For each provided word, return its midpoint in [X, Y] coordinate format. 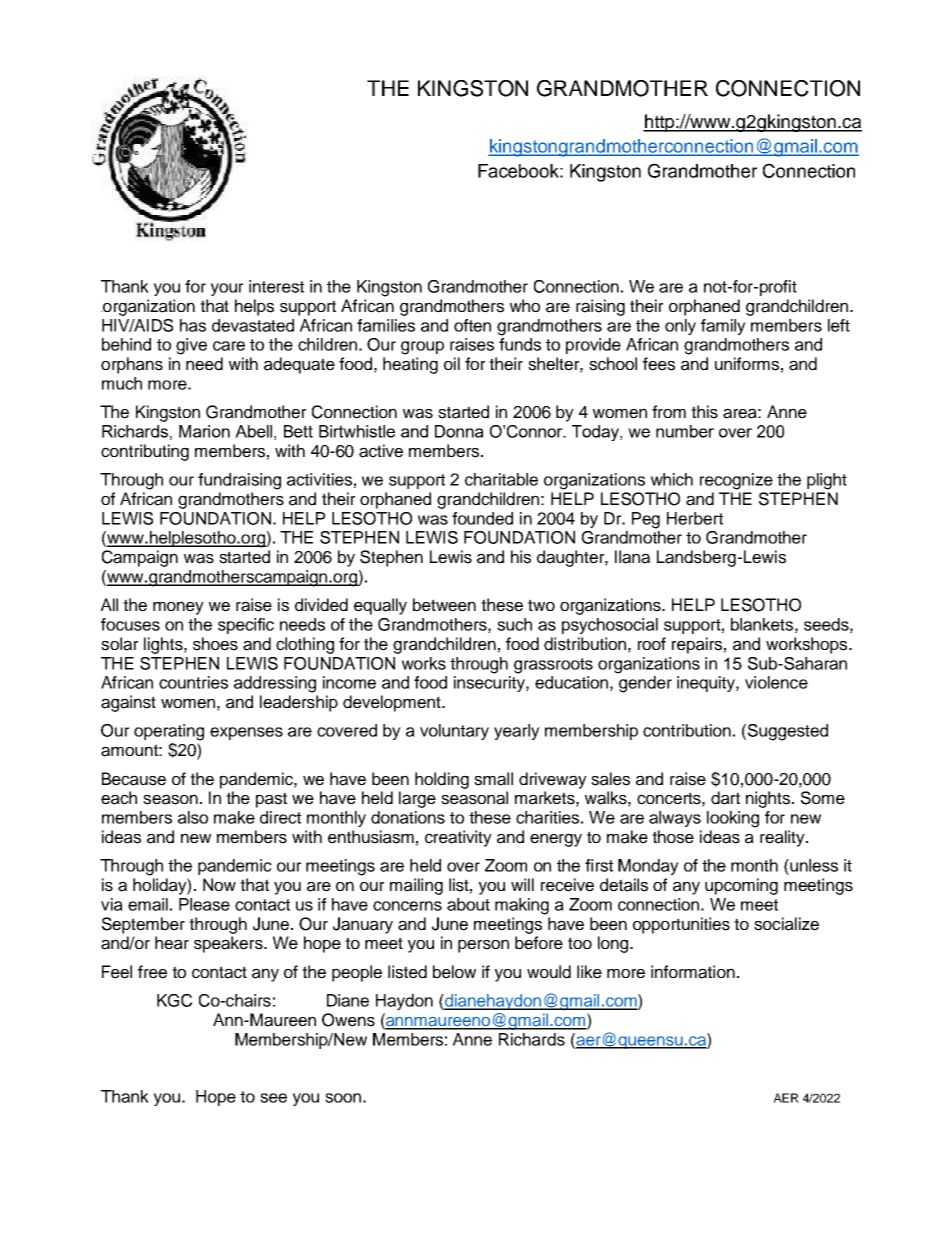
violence [776, 682]
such [514, 624]
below [454, 972]
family [723, 327]
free [152, 972]
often [472, 325]
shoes [215, 644]
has [193, 325]
